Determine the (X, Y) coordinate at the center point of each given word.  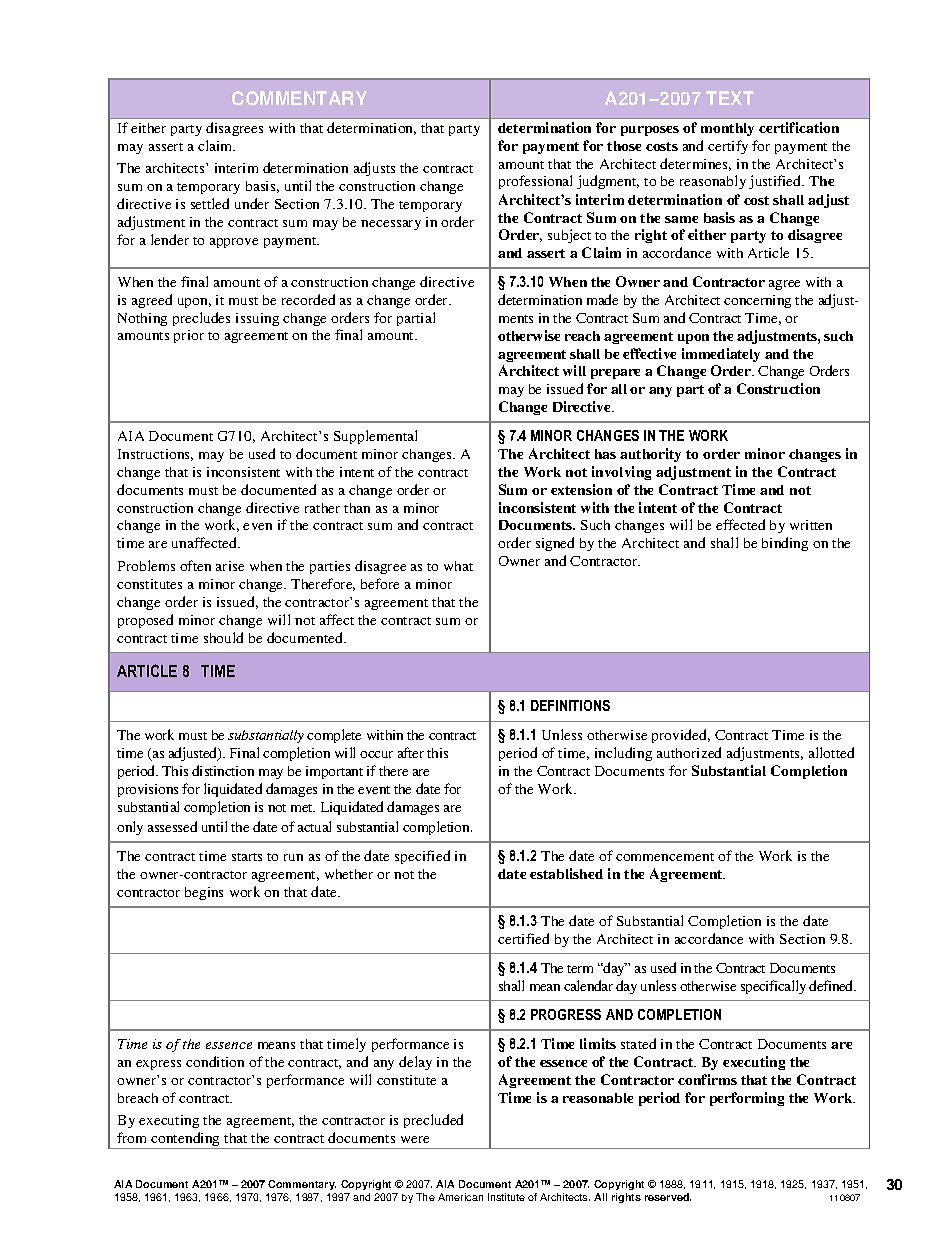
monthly (727, 129)
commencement (665, 857)
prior (189, 336)
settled (210, 203)
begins (204, 893)
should (223, 637)
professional (535, 182)
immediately (721, 355)
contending (186, 1140)
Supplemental (375, 437)
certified (523, 938)
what (458, 566)
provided (681, 736)
